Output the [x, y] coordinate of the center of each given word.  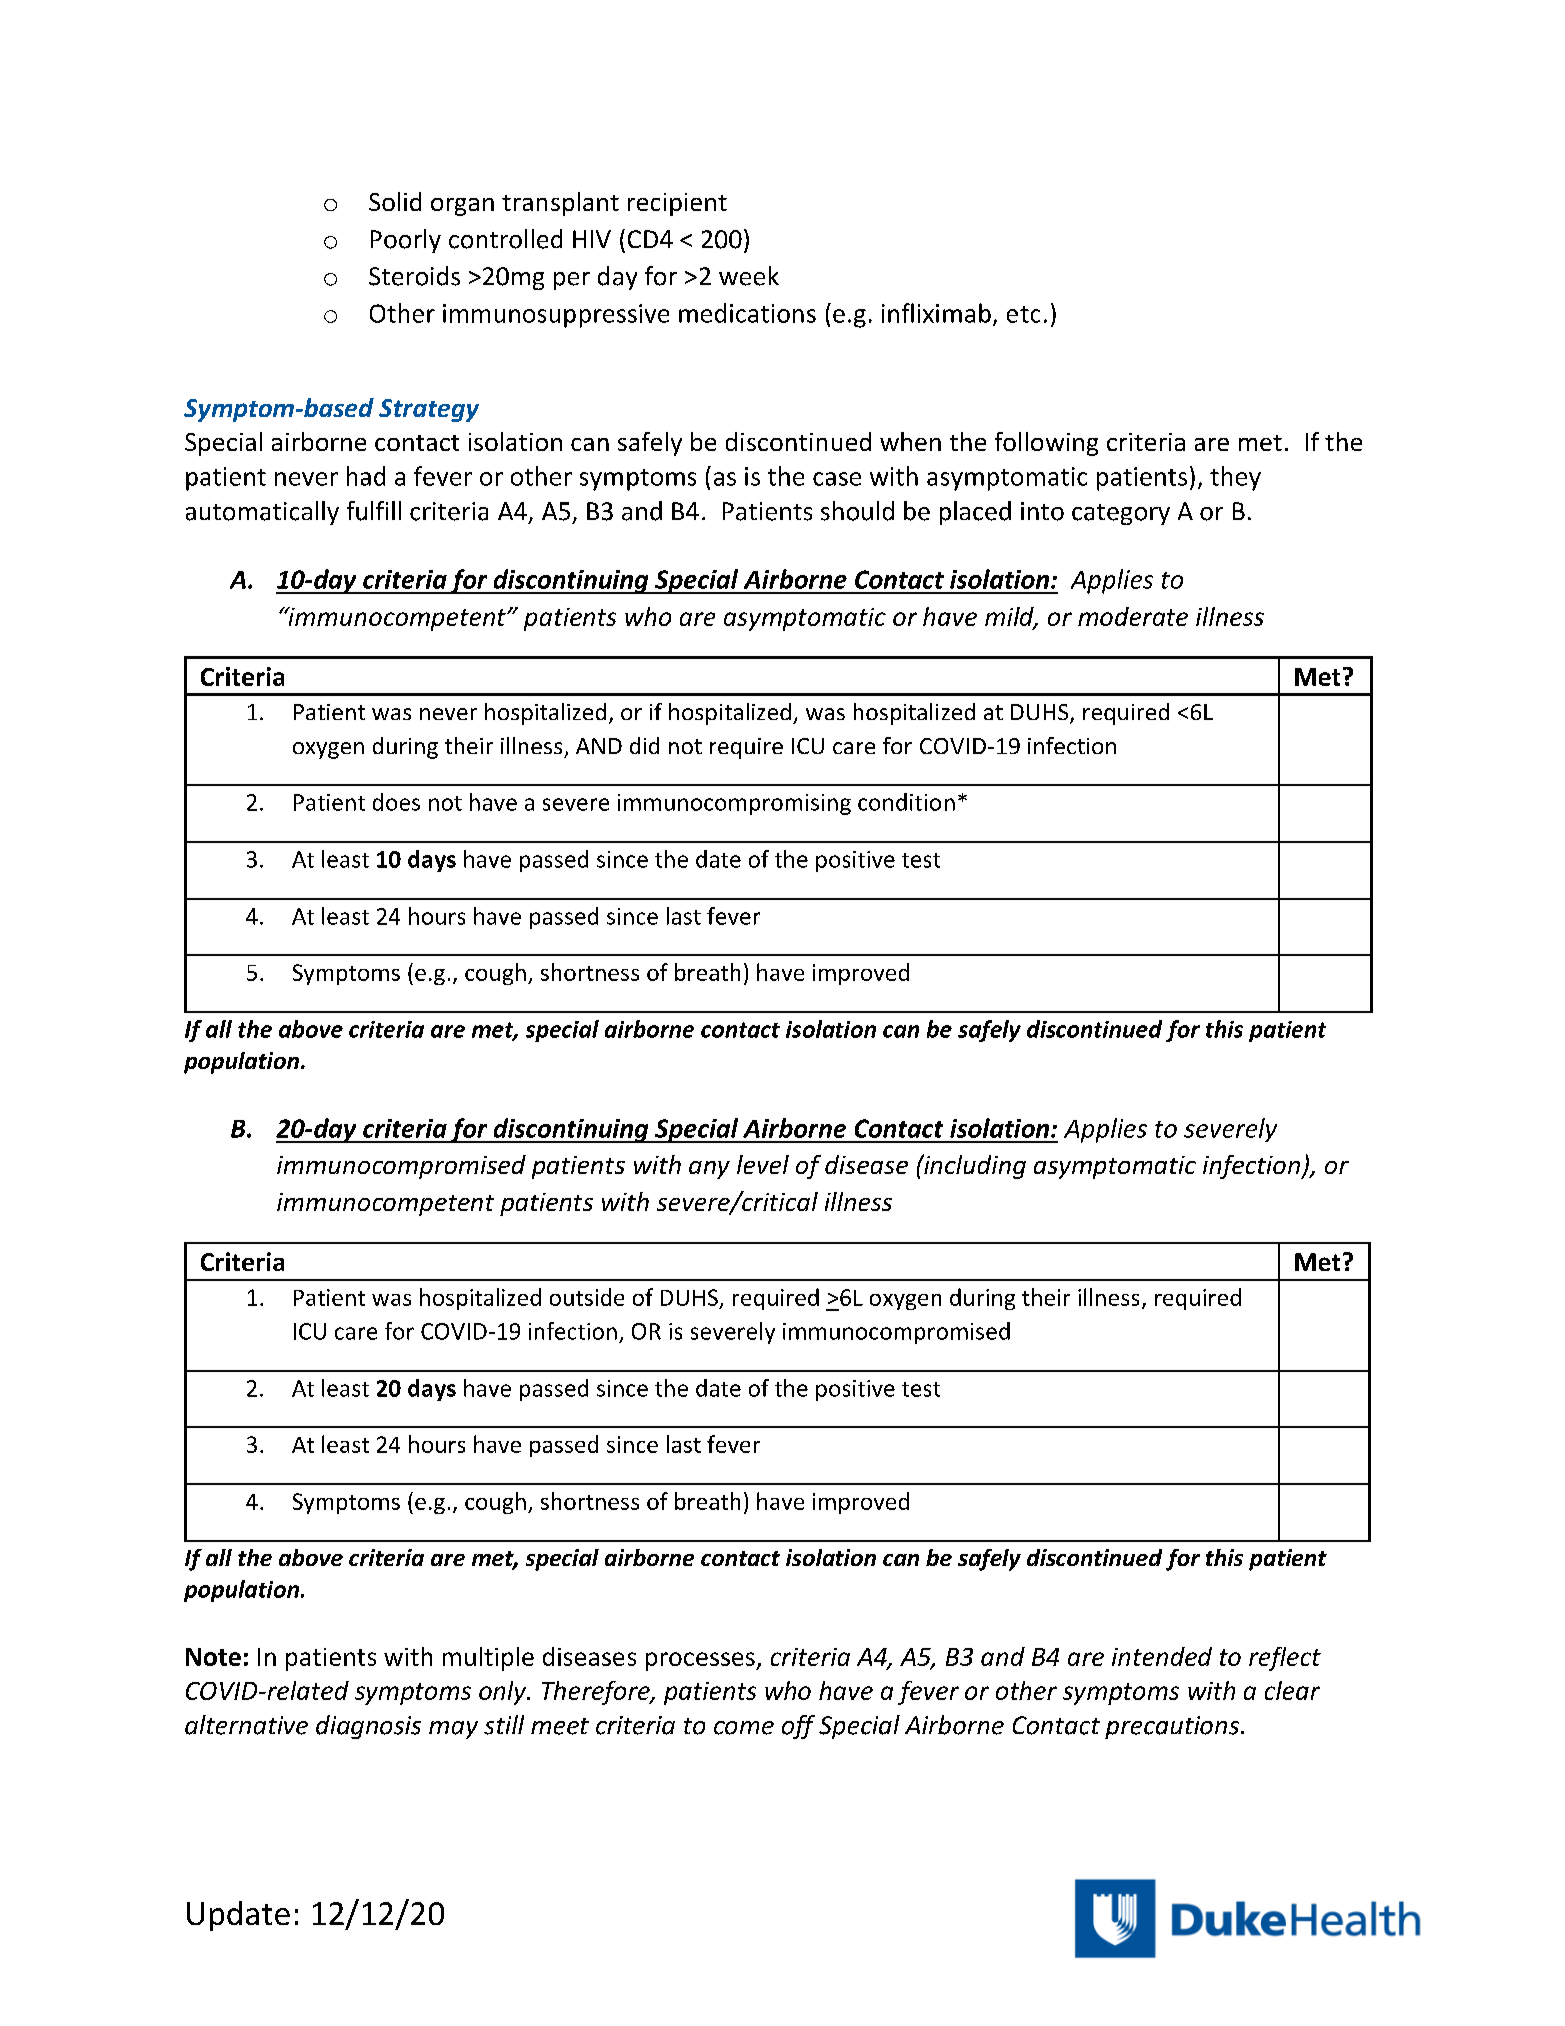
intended [1162, 1656]
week [749, 276]
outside [587, 1297]
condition [906, 802]
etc [1023, 314]
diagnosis [368, 1727]
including [974, 1166]
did [644, 745]
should [857, 511]
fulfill [374, 511]
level [763, 1164]
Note [213, 1657]
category [1121, 514]
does [396, 802]
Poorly [406, 241]
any [709, 1170]
